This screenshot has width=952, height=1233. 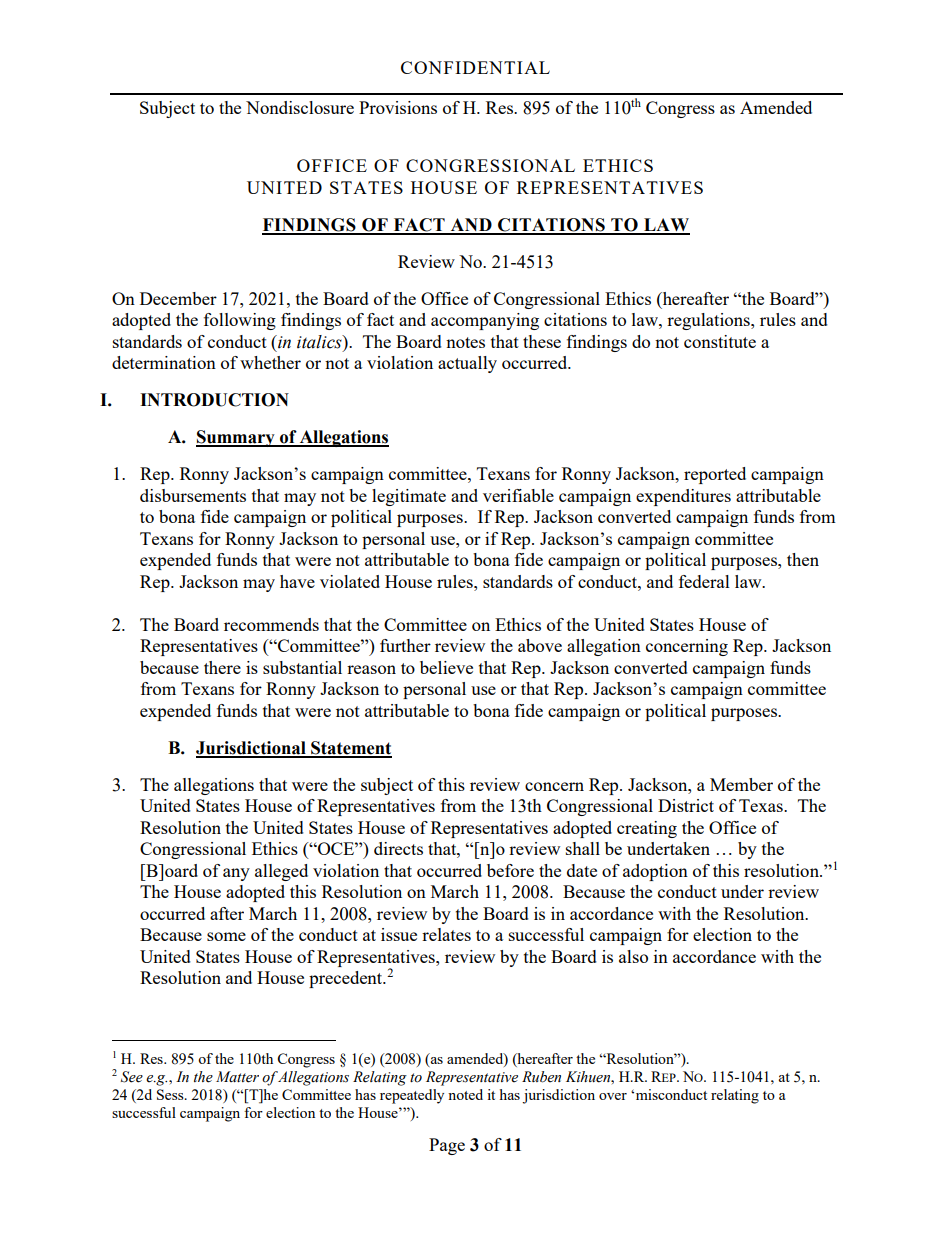 What do you see at coordinates (398, 107) in the screenshot?
I see `Provisions` at bounding box center [398, 107].
